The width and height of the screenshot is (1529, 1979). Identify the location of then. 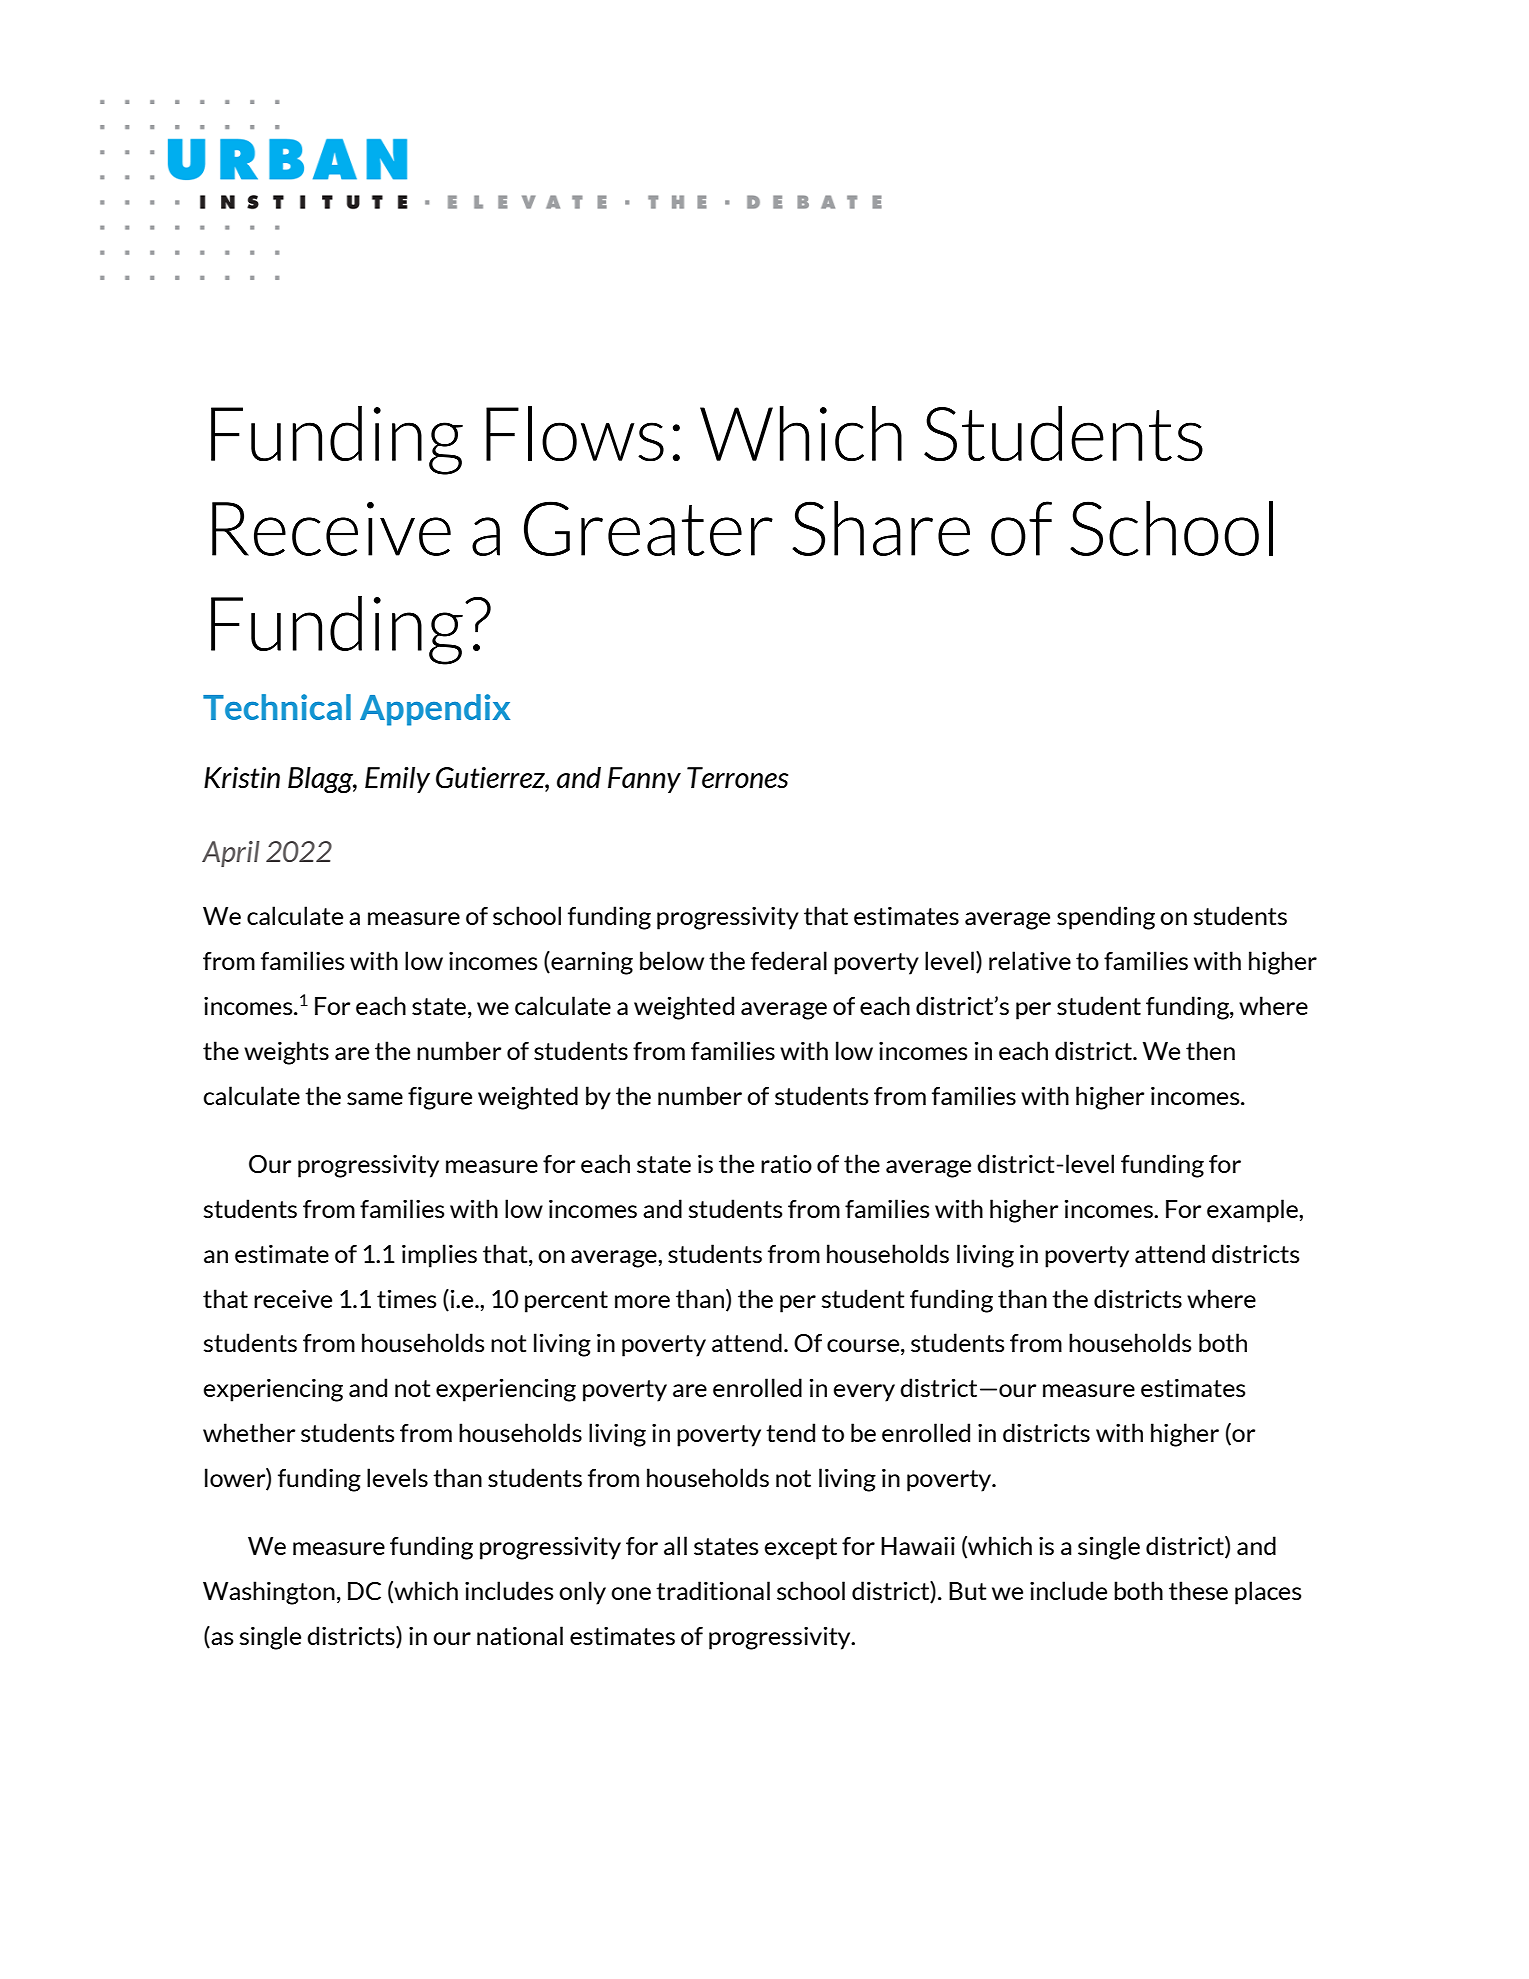
(1210, 1050).
